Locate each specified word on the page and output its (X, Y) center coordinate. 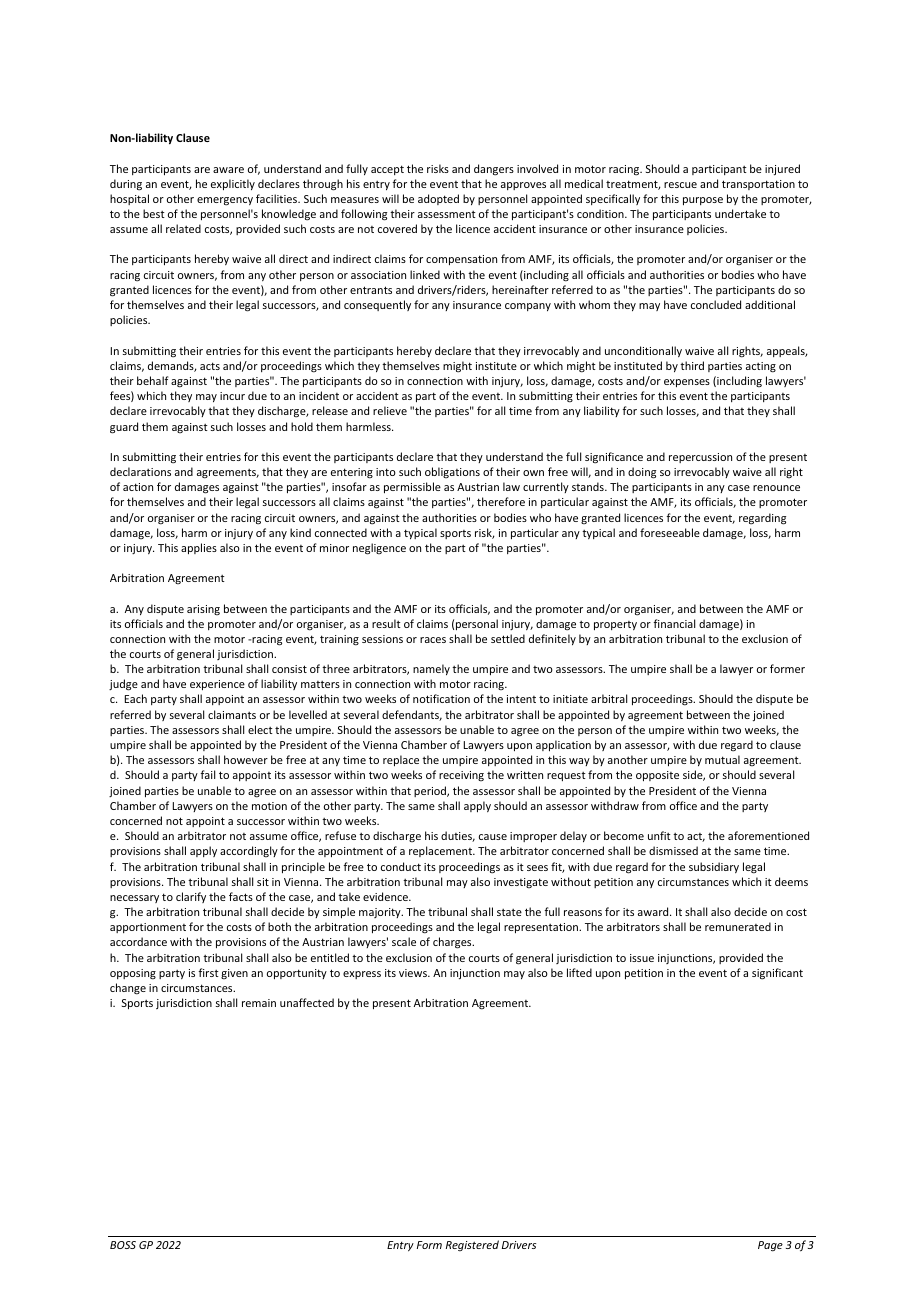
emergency (225, 201)
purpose (703, 201)
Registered (472, 1246)
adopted (438, 199)
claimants (232, 714)
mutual (722, 759)
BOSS (123, 1245)
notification (441, 698)
